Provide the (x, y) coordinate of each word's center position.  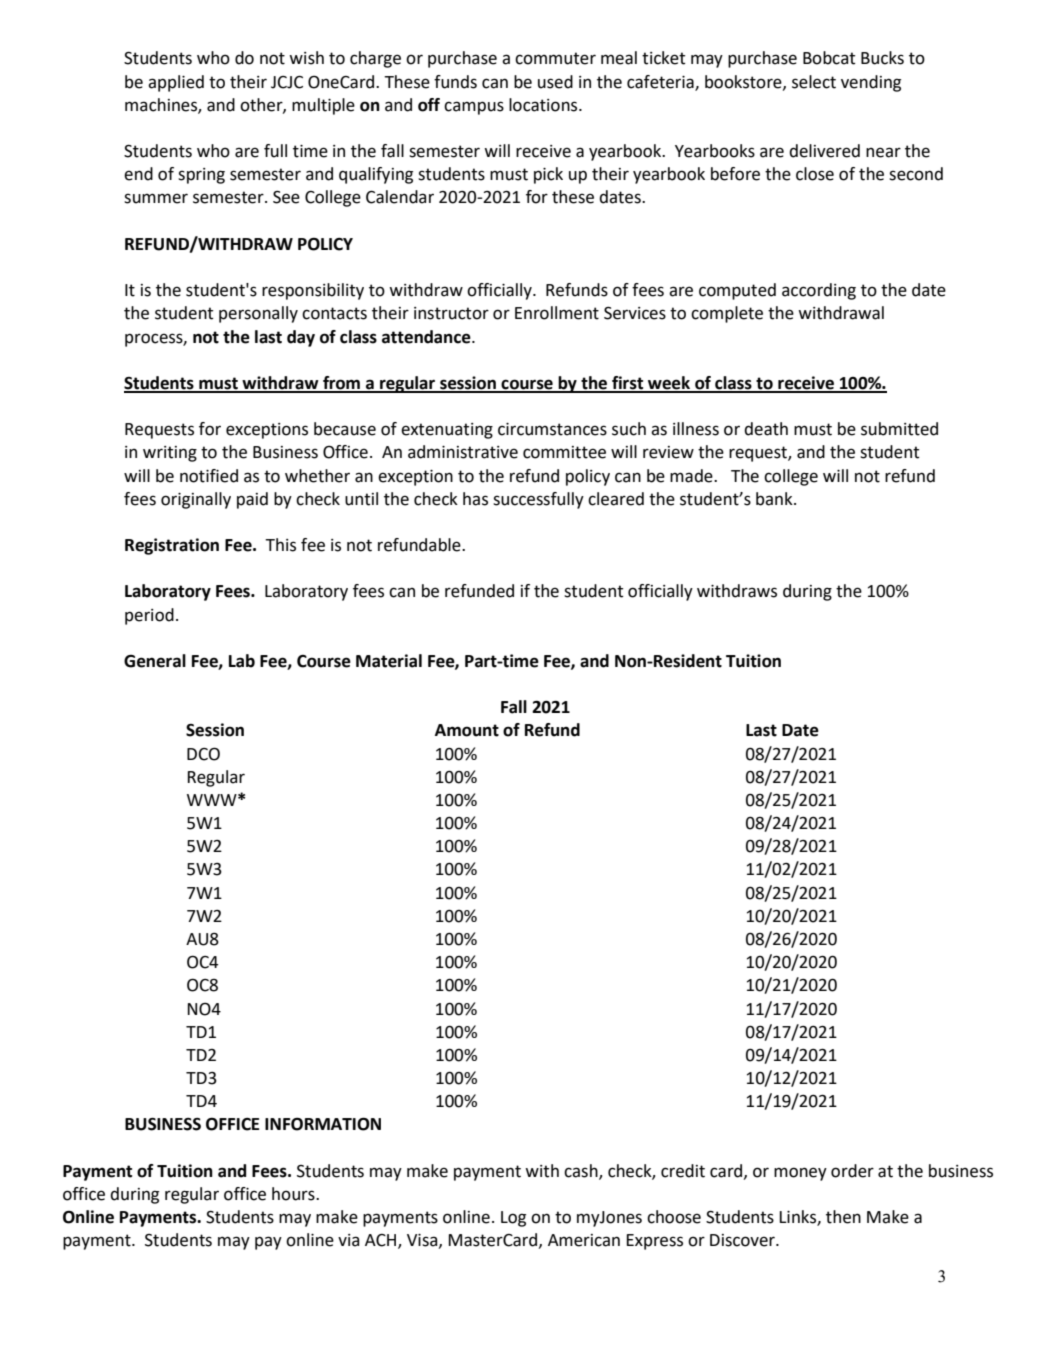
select (814, 82)
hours (294, 1194)
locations (544, 105)
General (155, 661)
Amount (467, 730)
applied (176, 83)
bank (775, 499)
